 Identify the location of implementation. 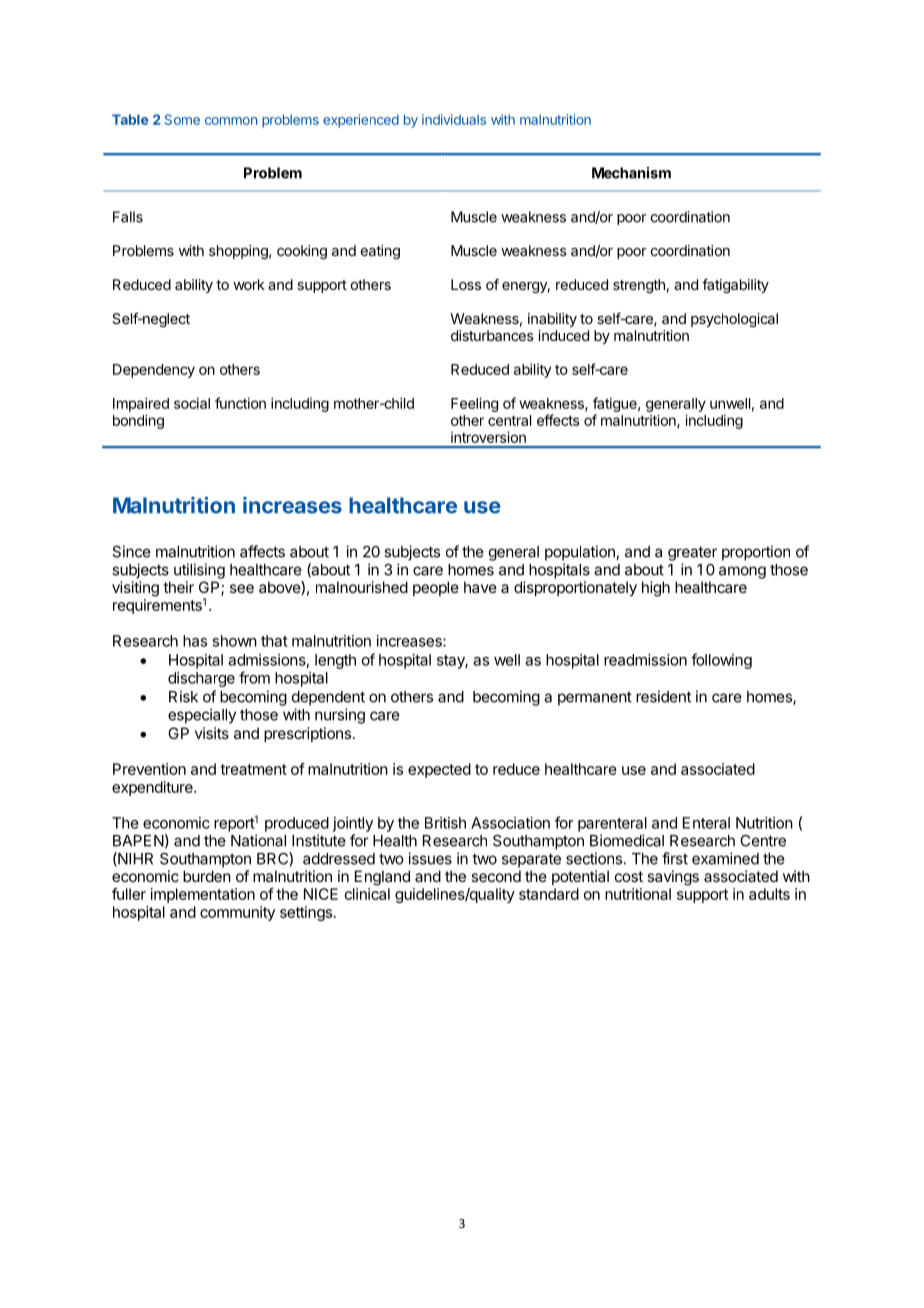
(203, 895).
